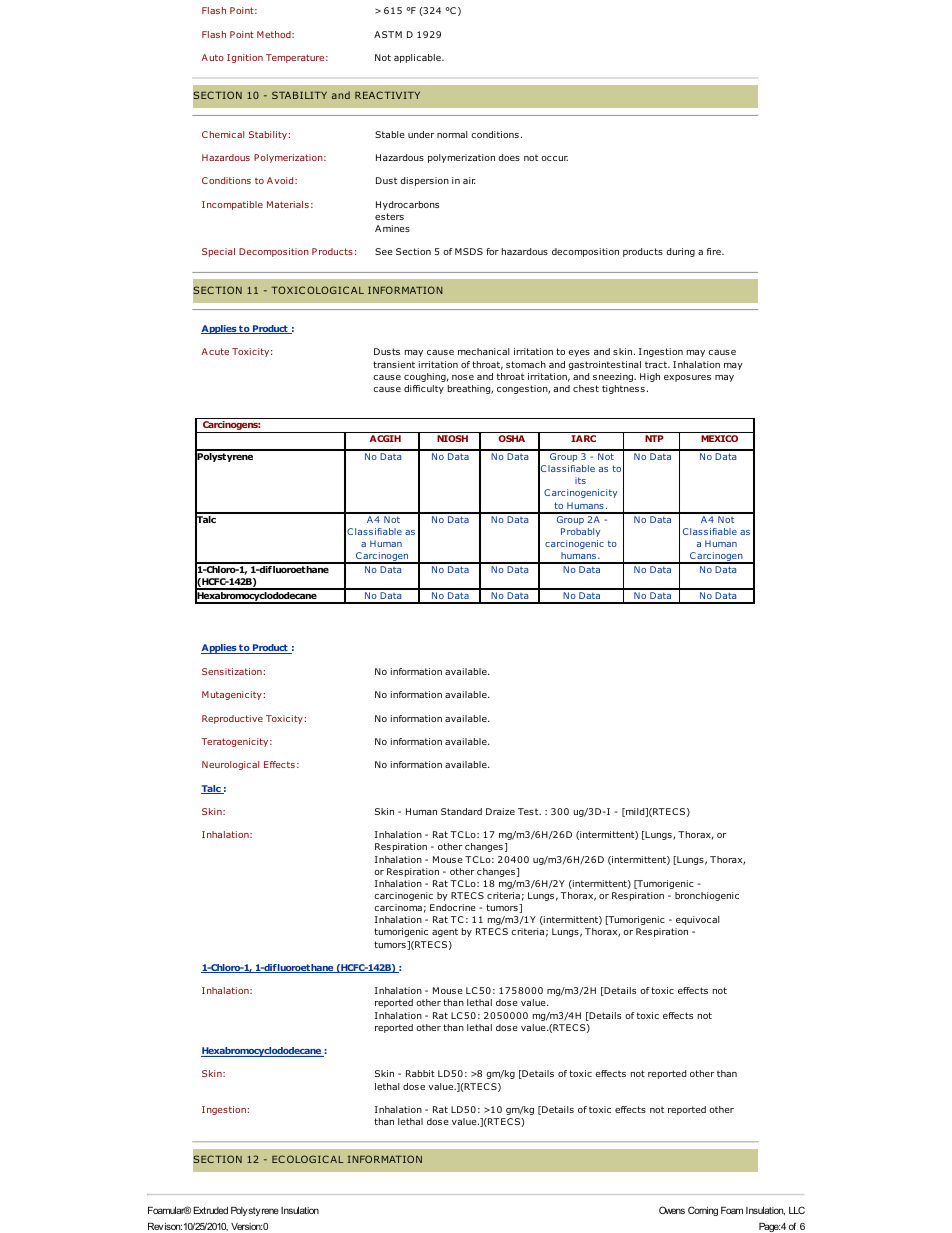  What do you see at coordinates (697, 920) in the document?
I see `equivocal` at bounding box center [697, 920].
